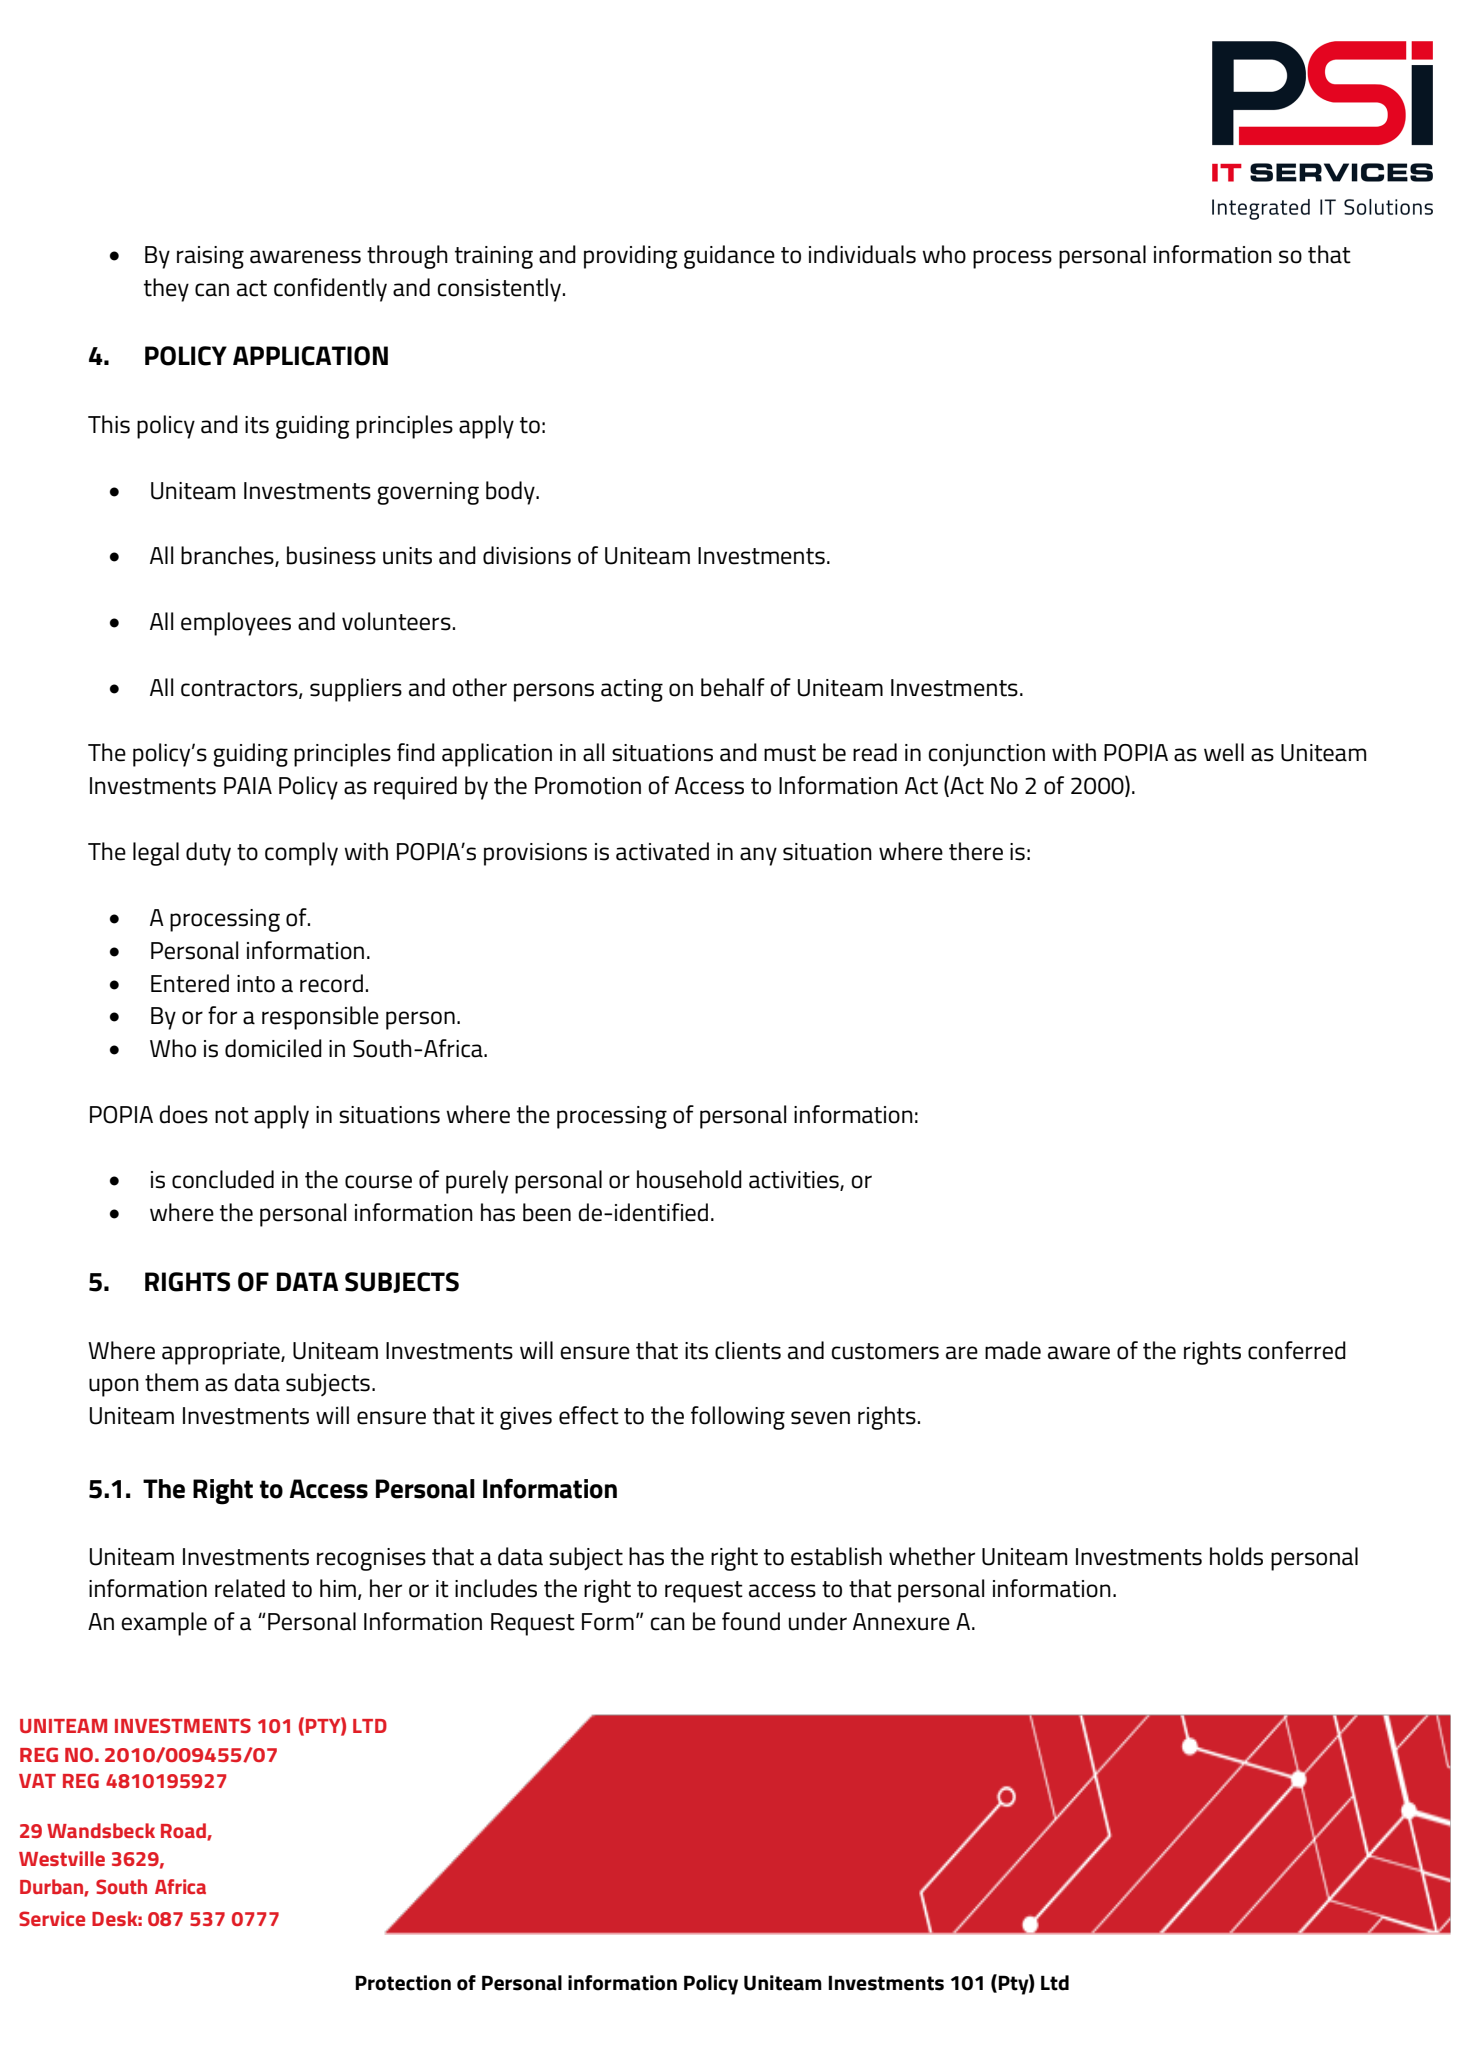  What do you see at coordinates (166, 290) in the page?
I see `they` at bounding box center [166, 290].
